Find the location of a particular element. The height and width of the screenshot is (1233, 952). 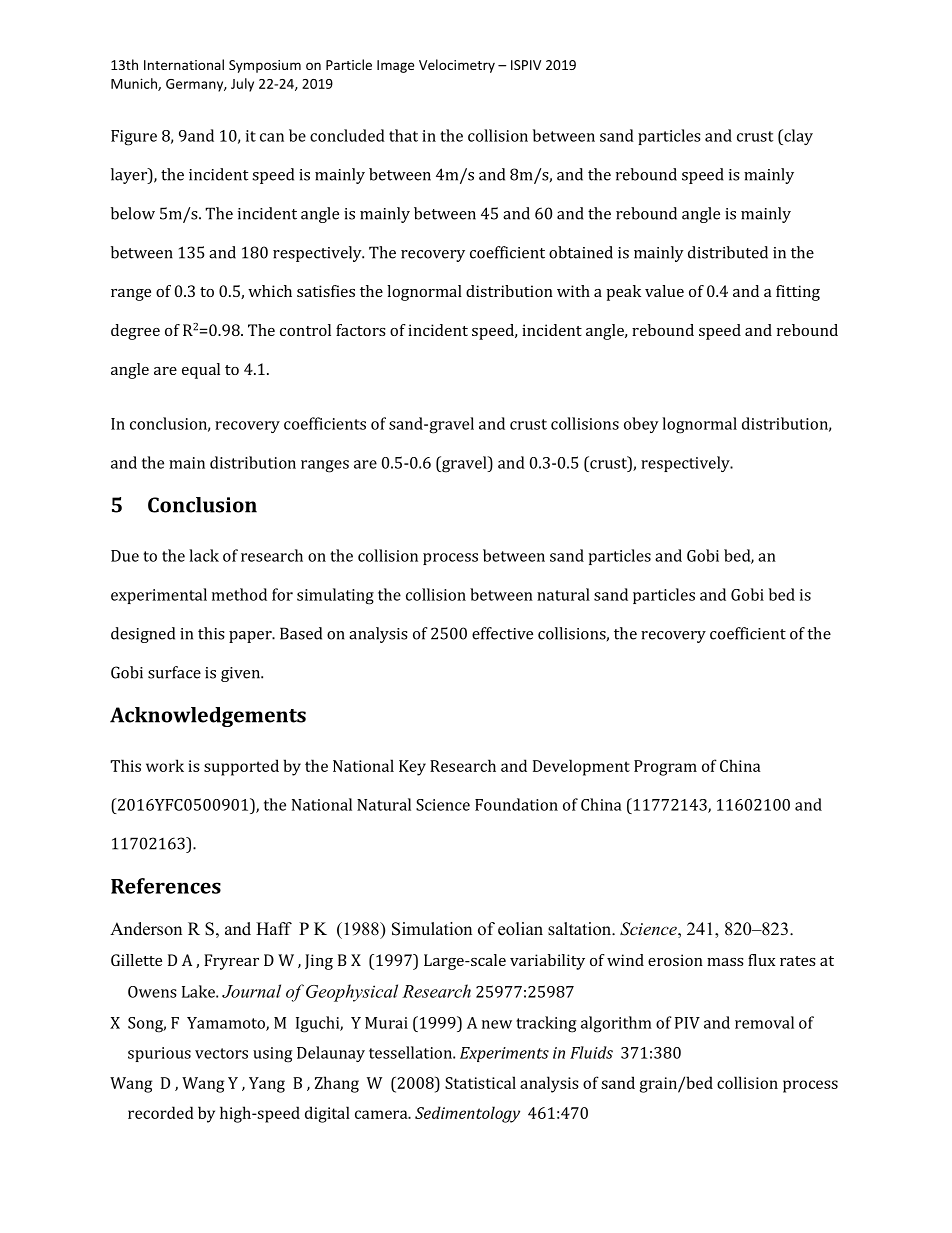

mass is located at coordinates (725, 962).
